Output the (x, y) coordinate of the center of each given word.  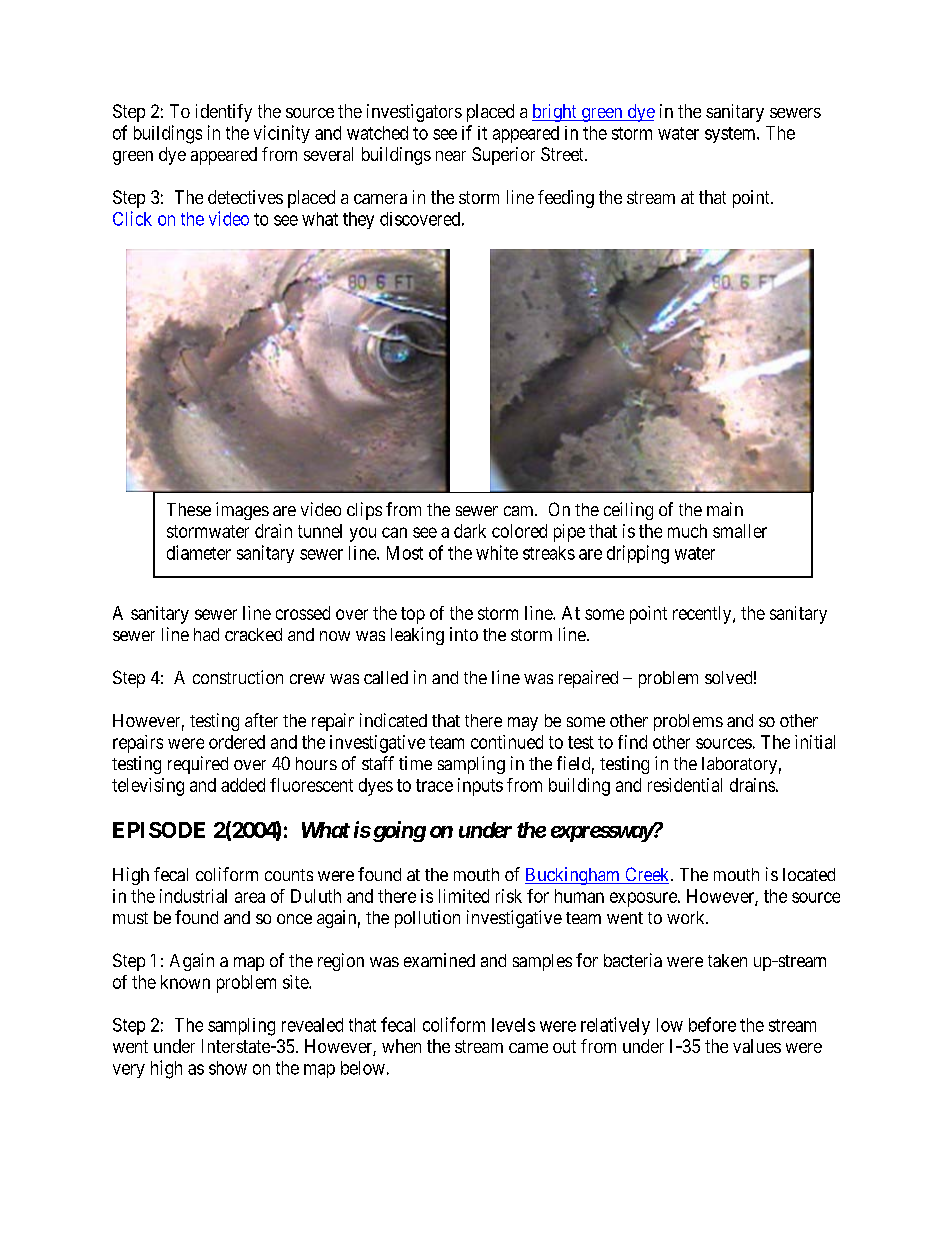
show (228, 1068)
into (464, 634)
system (731, 135)
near (451, 156)
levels (513, 1025)
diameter (199, 552)
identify (224, 113)
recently (703, 615)
